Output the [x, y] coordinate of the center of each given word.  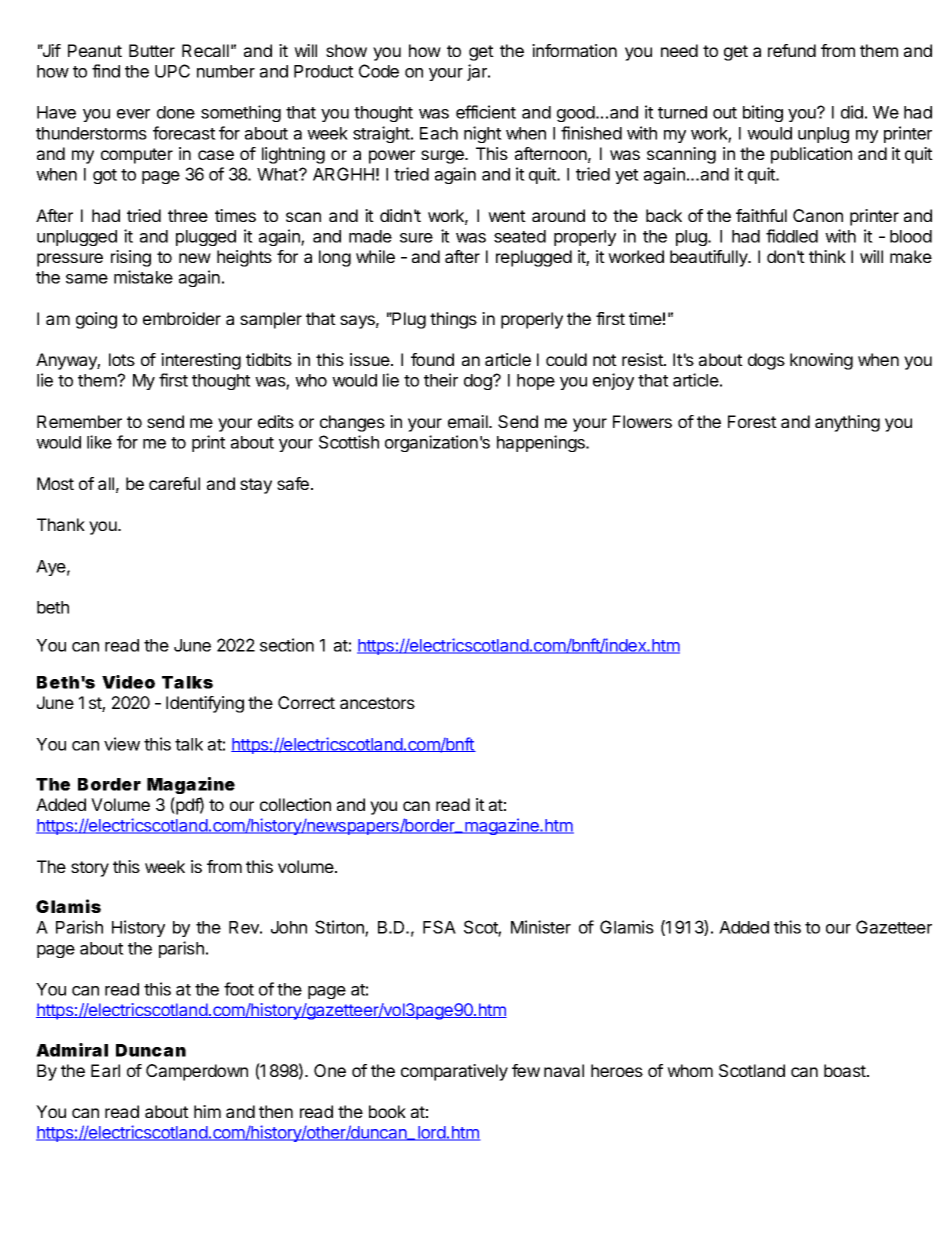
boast [846, 1070]
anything [847, 423]
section [287, 645]
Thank [61, 524]
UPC [172, 71]
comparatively [454, 1072]
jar [478, 72]
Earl [105, 1070]
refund [792, 50]
